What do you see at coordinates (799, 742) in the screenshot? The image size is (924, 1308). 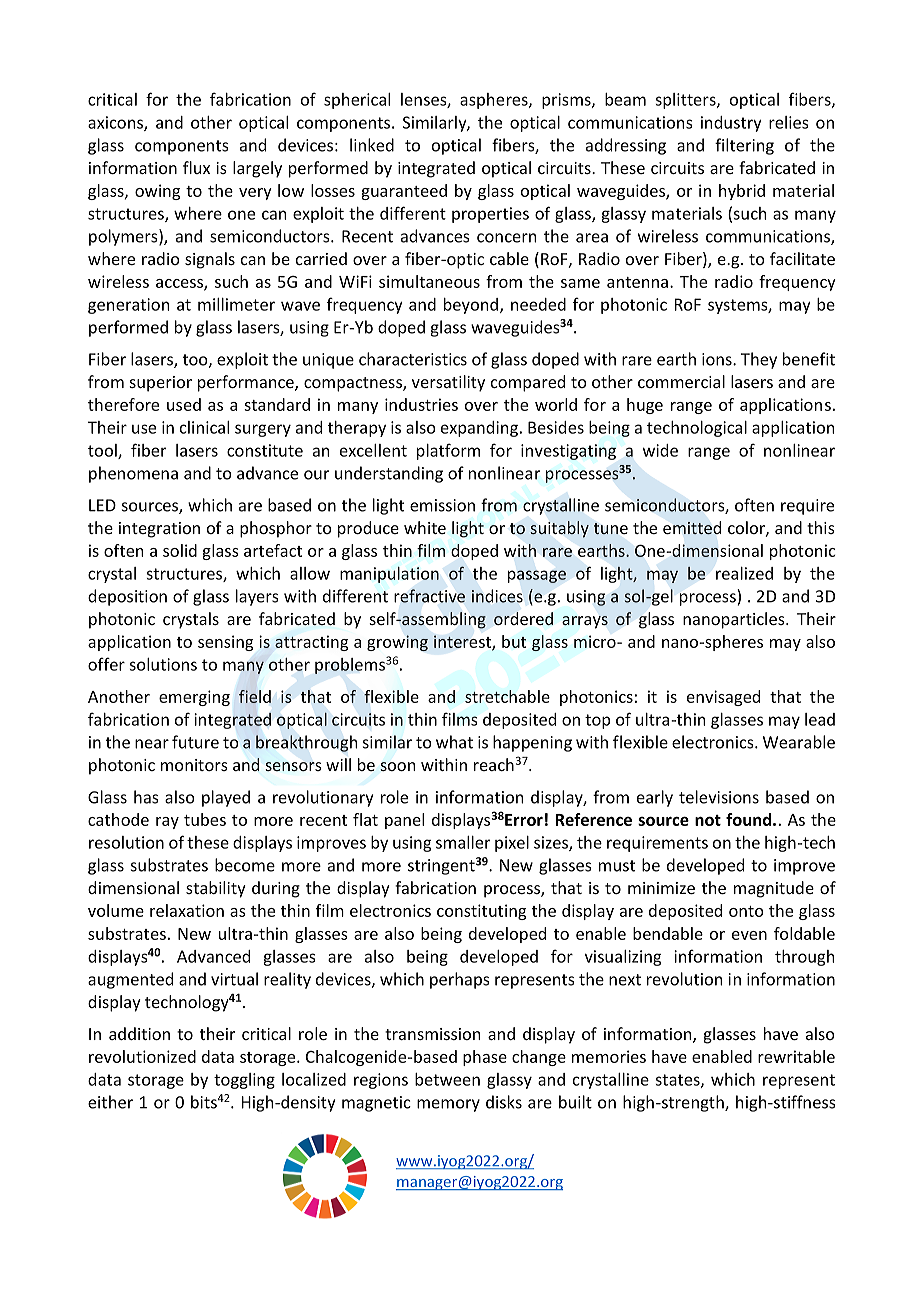 I see `Wearable` at bounding box center [799, 742].
